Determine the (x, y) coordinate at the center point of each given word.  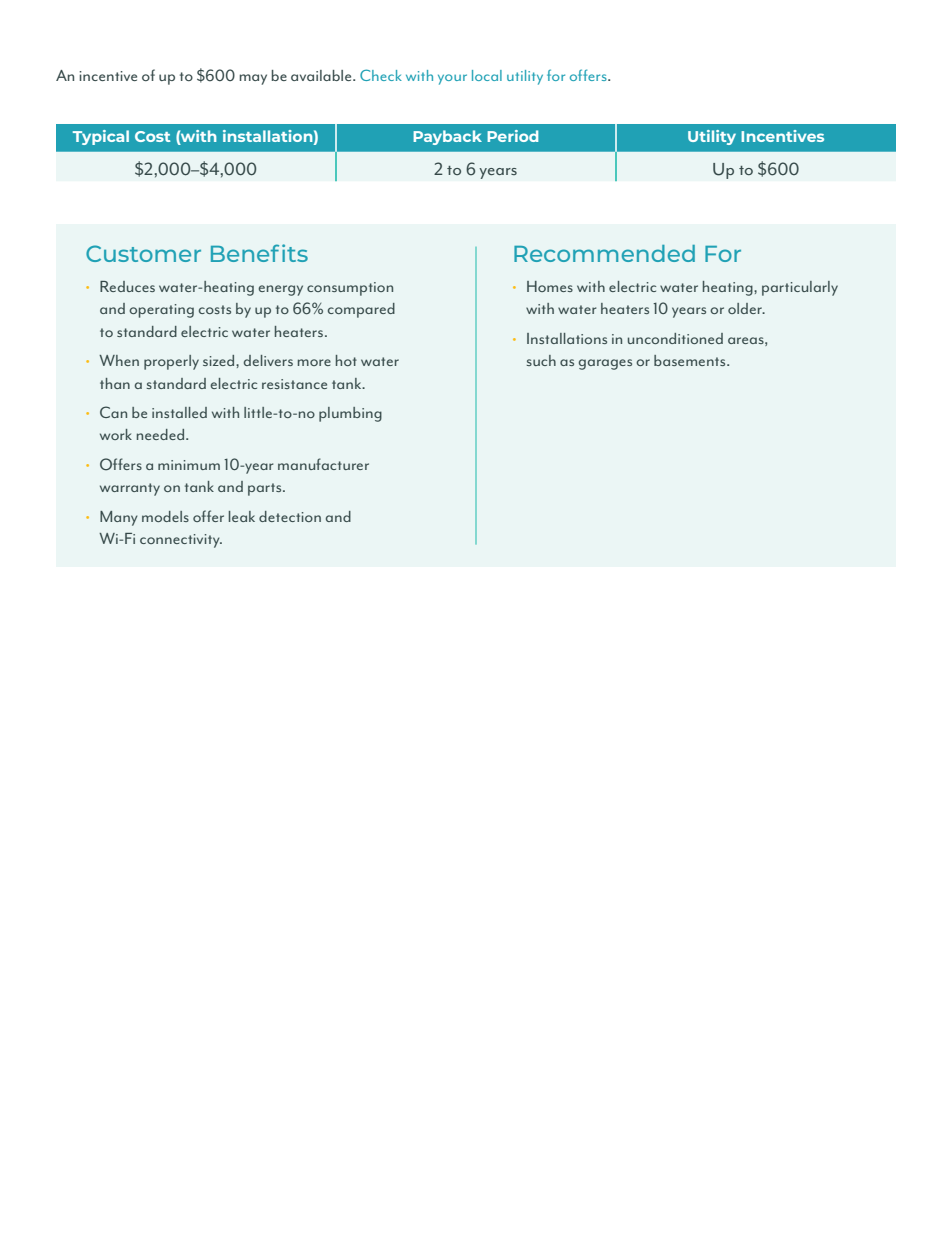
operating (161, 311)
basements (691, 360)
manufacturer (323, 464)
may (253, 79)
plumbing (350, 414)
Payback (447, 137)
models (165, 516)
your (452, 79)
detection (290, 516)
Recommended (604, 253)
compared (361, 310)
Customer (143, 253)
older (746, 308)
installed (179, 412)
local (487, 75)
